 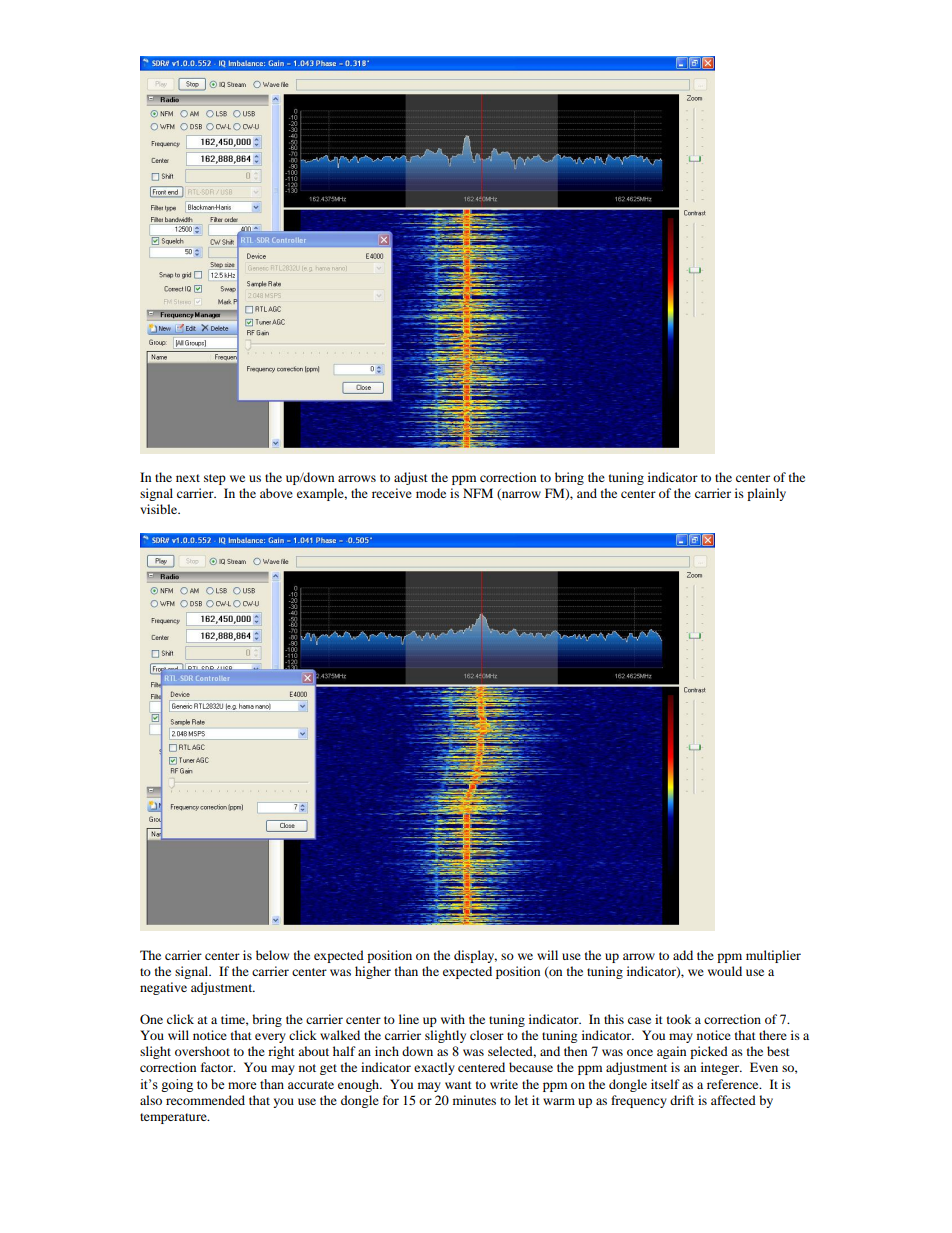 I want to click on recommended, so click(x=205, y=1100).
